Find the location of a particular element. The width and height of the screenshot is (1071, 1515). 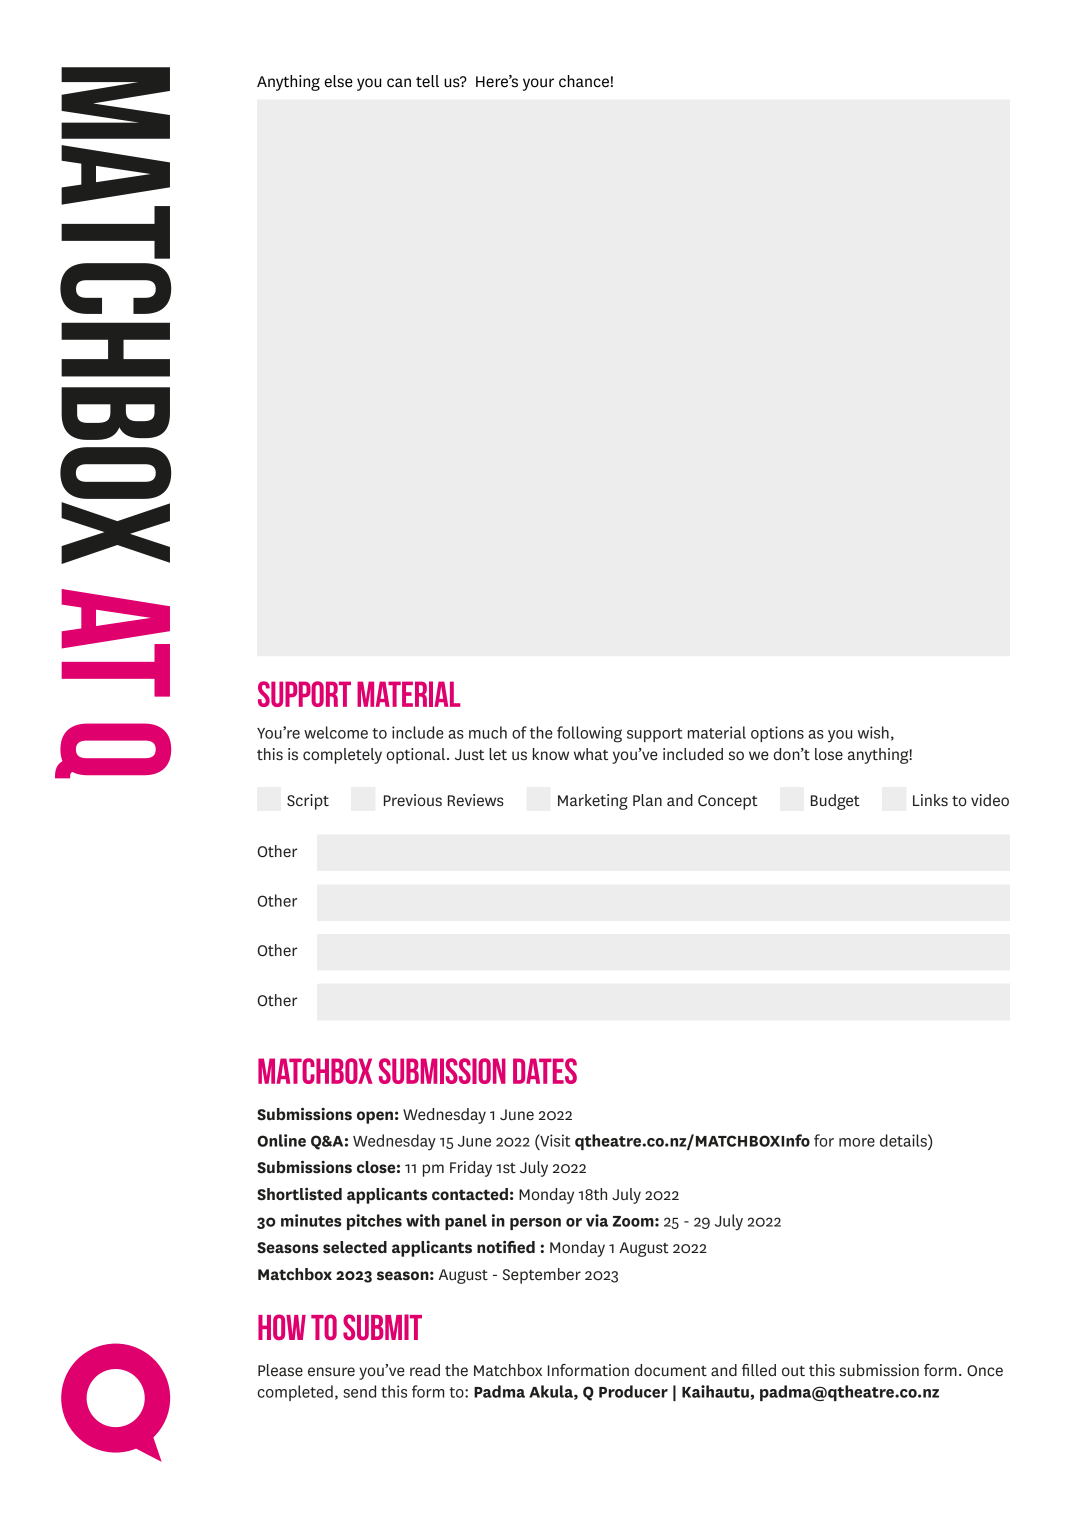

Submit is located at coordinates (382, 1327).
